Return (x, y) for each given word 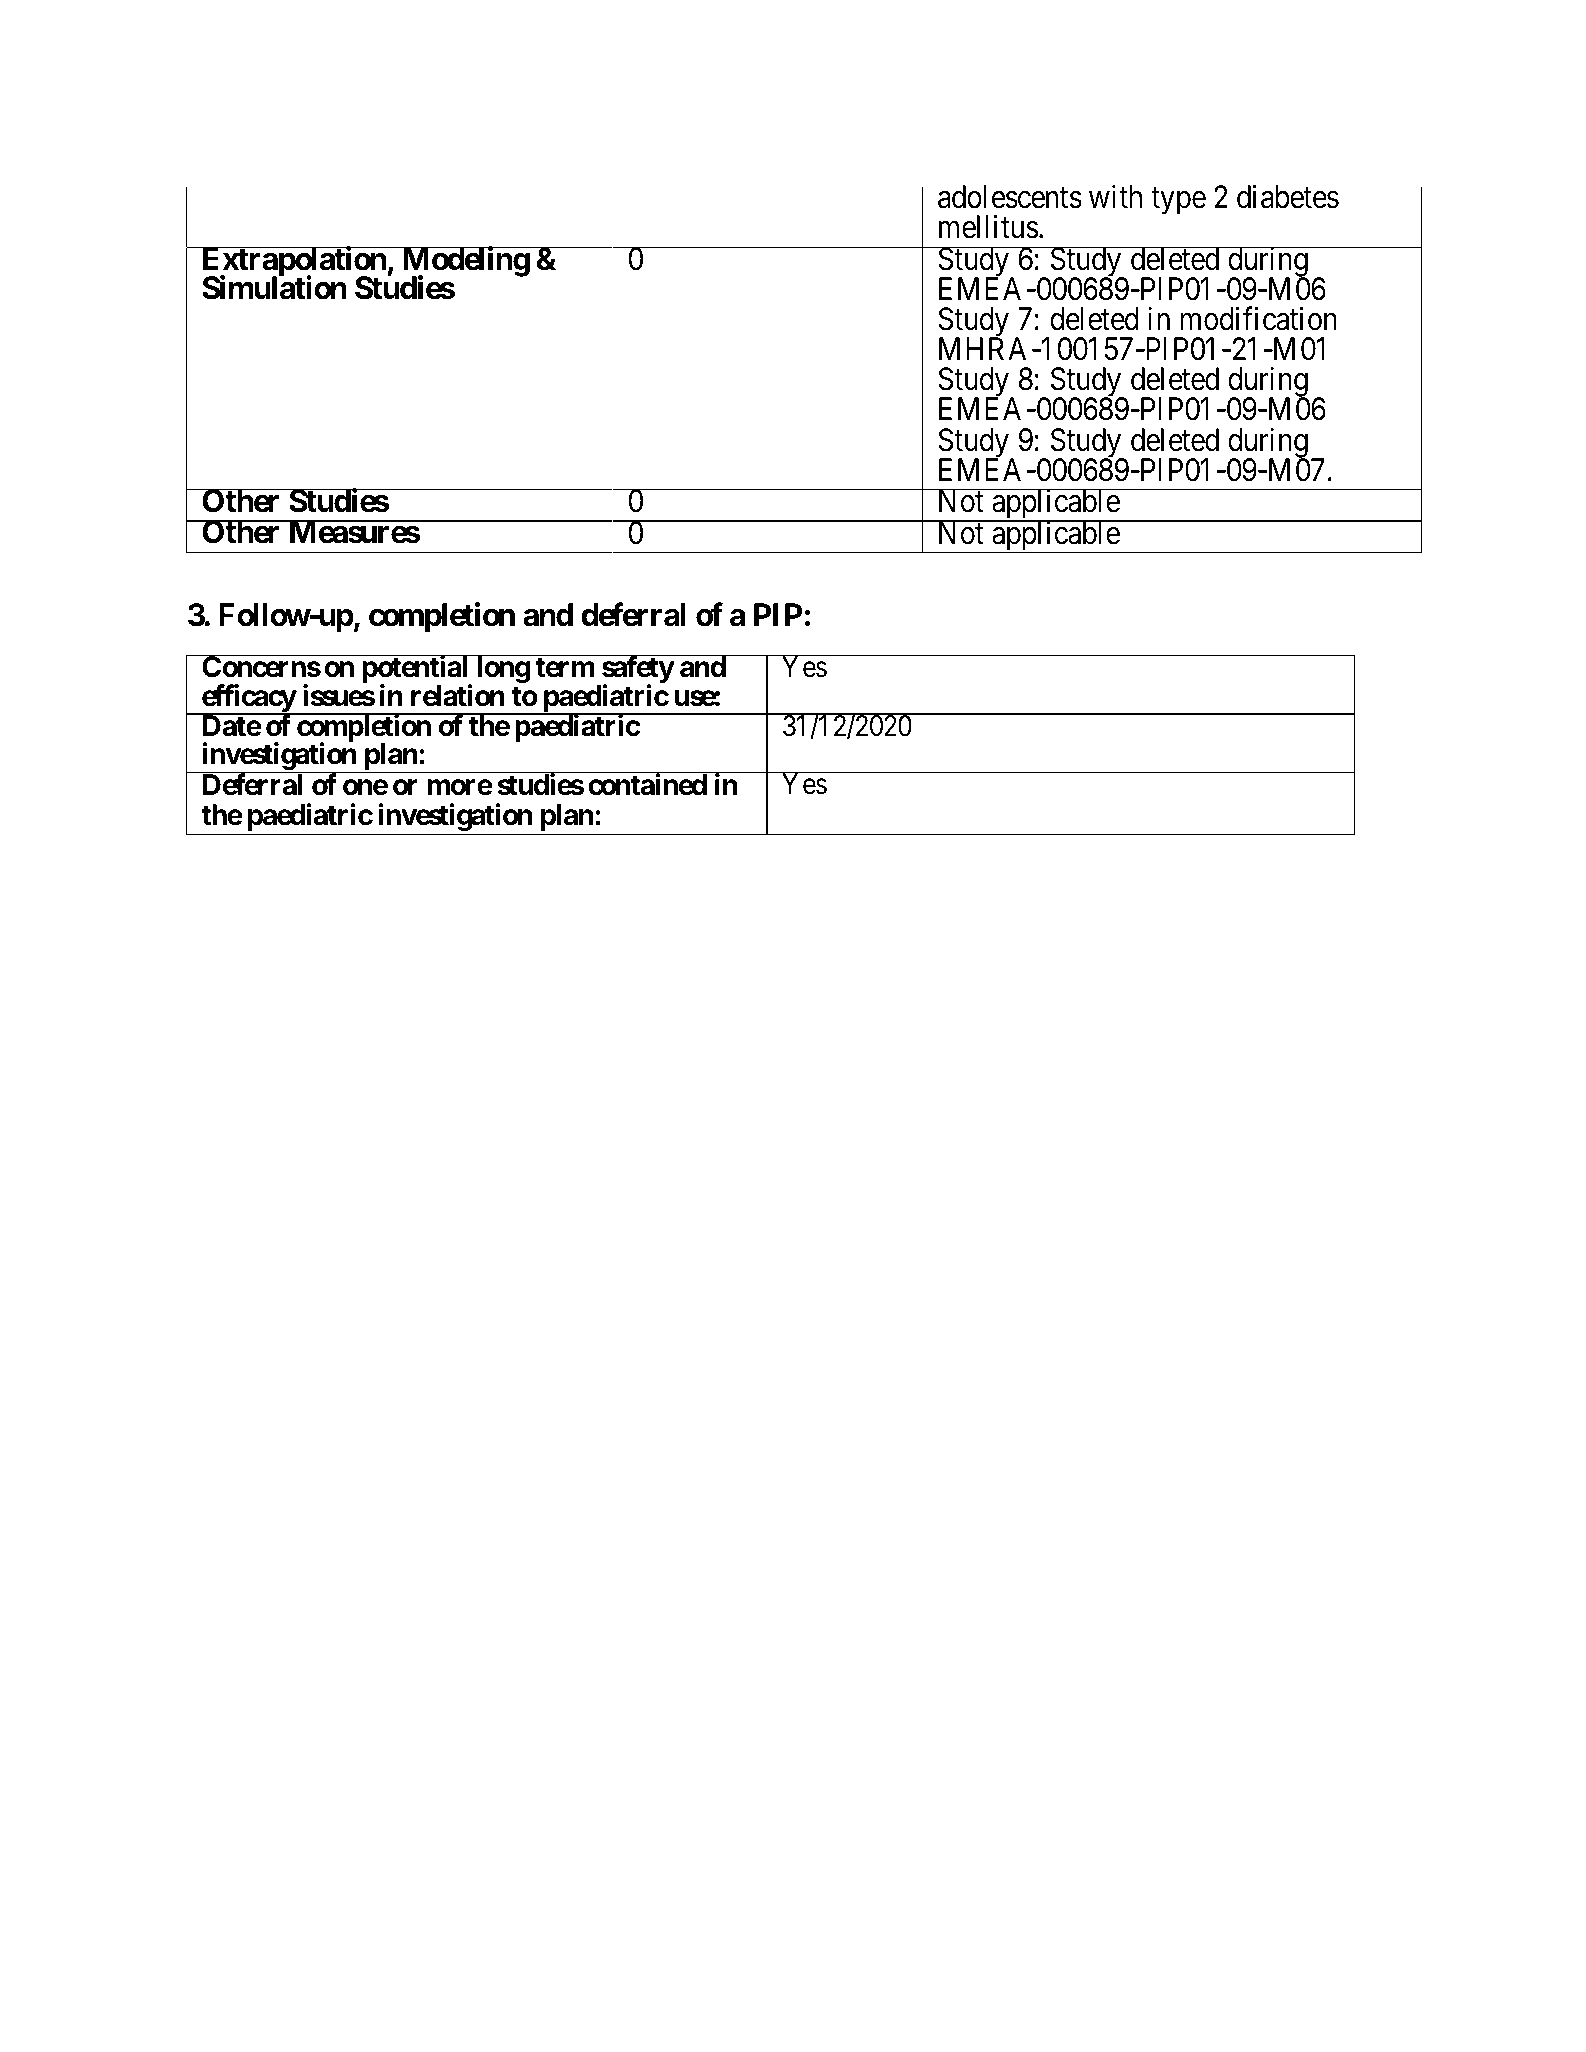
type (1178, 201)
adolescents (1010, 197)
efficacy (248, 699)
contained (647, 784)
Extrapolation (293, 262)
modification (1259, 319)
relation (458, 695)
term (565, 667)
